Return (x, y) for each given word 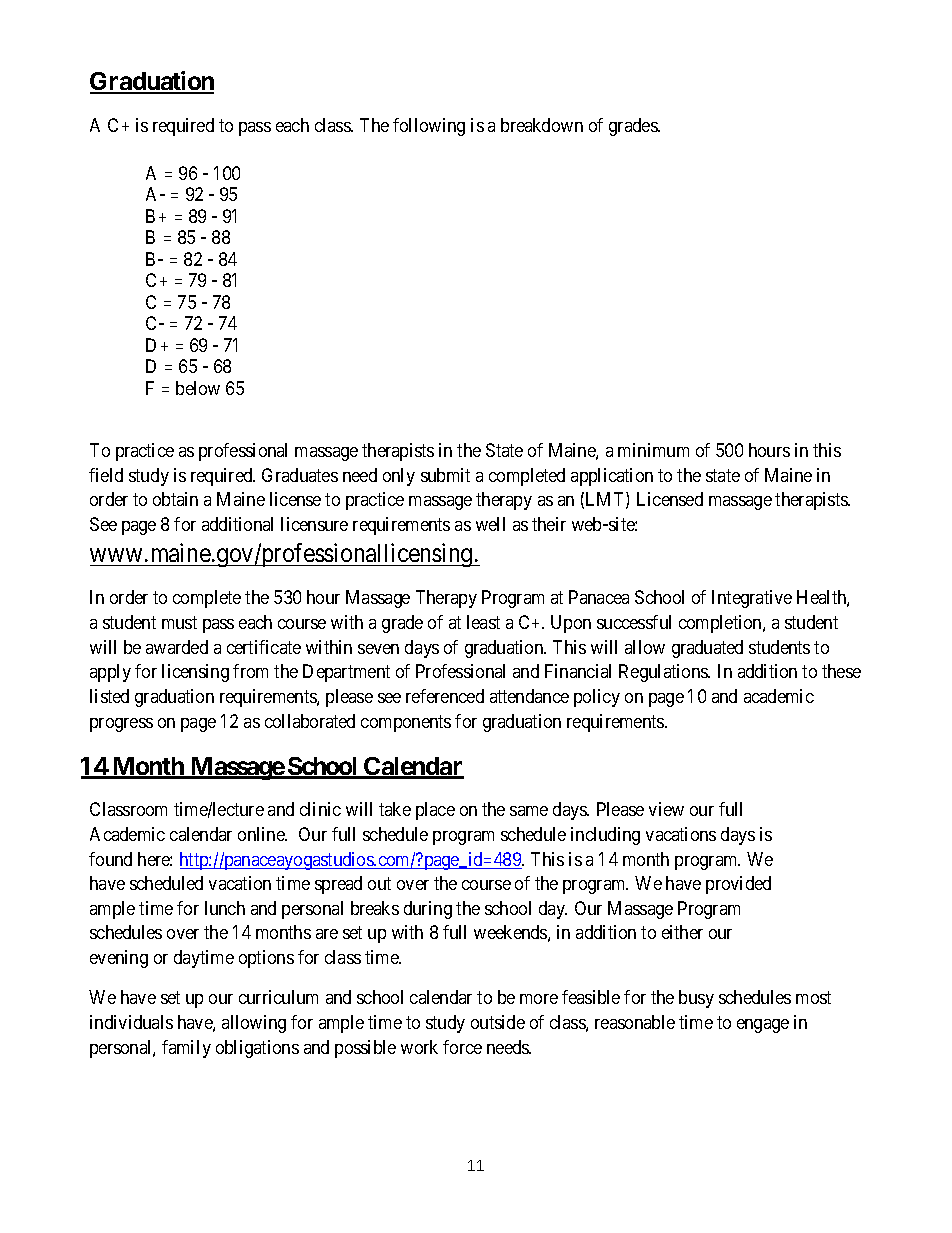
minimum (653, 450)
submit (445, 475)
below (198, 388)
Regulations (664, 673)
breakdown (542, 125)
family (186, 1049)
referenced (445, 696)
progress (121, 725)
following (429, 127)
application (612, 477)
